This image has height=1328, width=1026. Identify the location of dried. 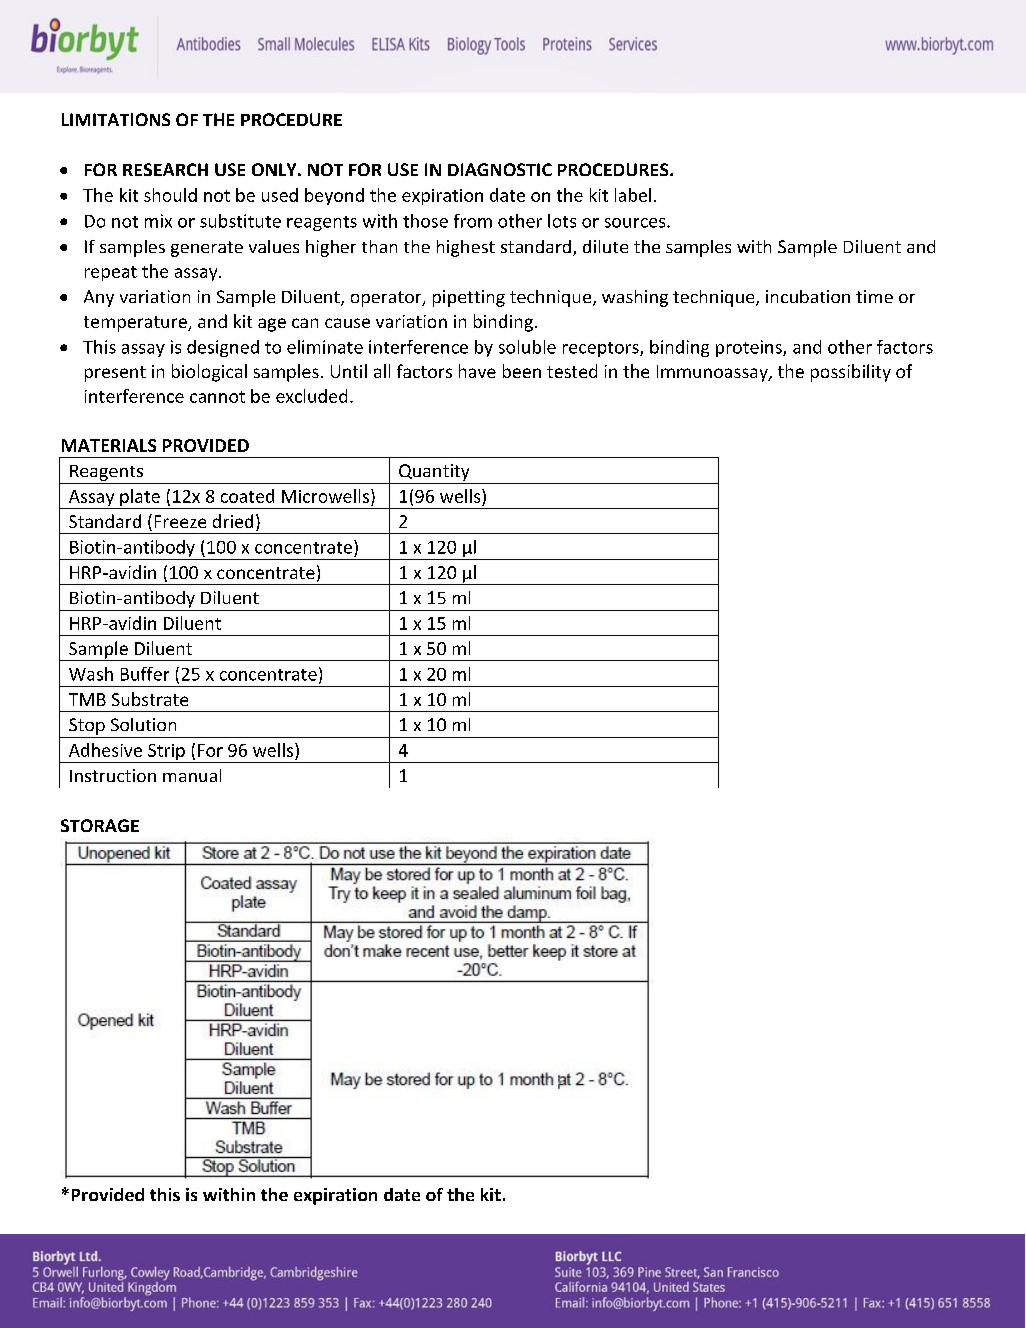
(233, 521).
